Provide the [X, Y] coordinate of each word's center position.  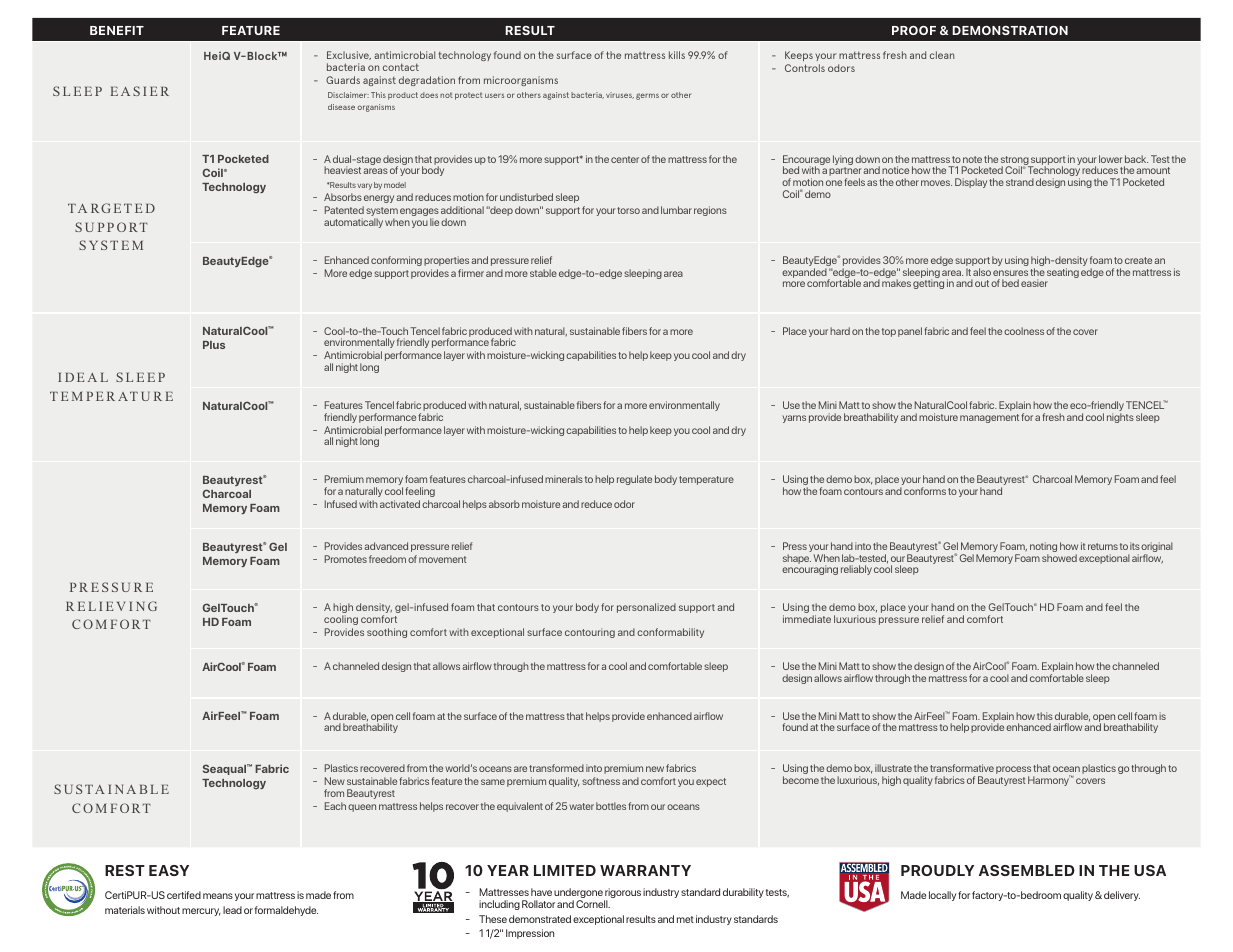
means [218, 896]
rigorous [622, 894]
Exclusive [349, 55]
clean [942, 55]
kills [677, 55]
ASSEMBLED [1027, 870]
